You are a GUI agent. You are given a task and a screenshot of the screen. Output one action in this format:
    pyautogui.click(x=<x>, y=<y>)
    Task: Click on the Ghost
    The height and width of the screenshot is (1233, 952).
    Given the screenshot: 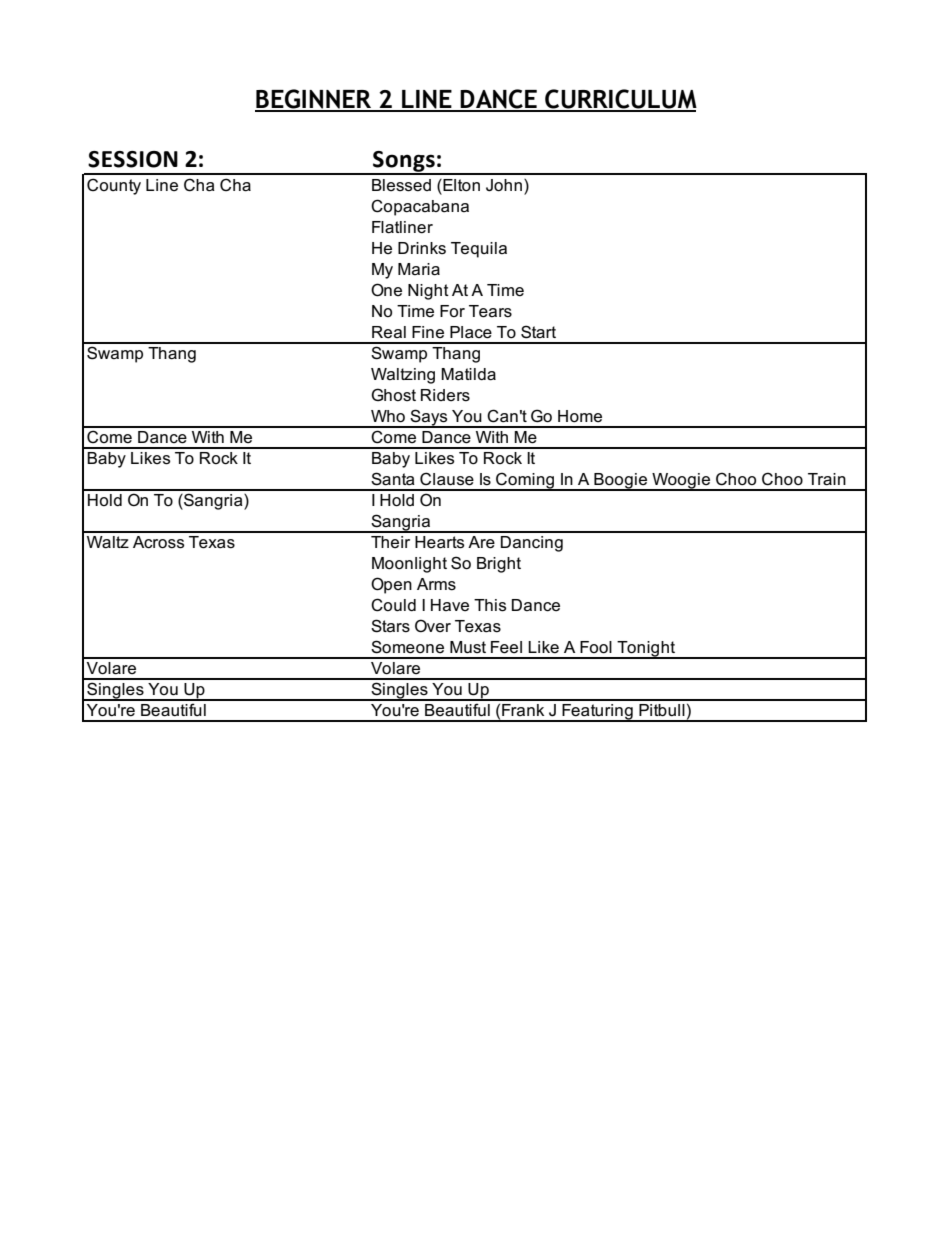 What is the action you would take?
    pyautogui.click(x=393, y=395)
